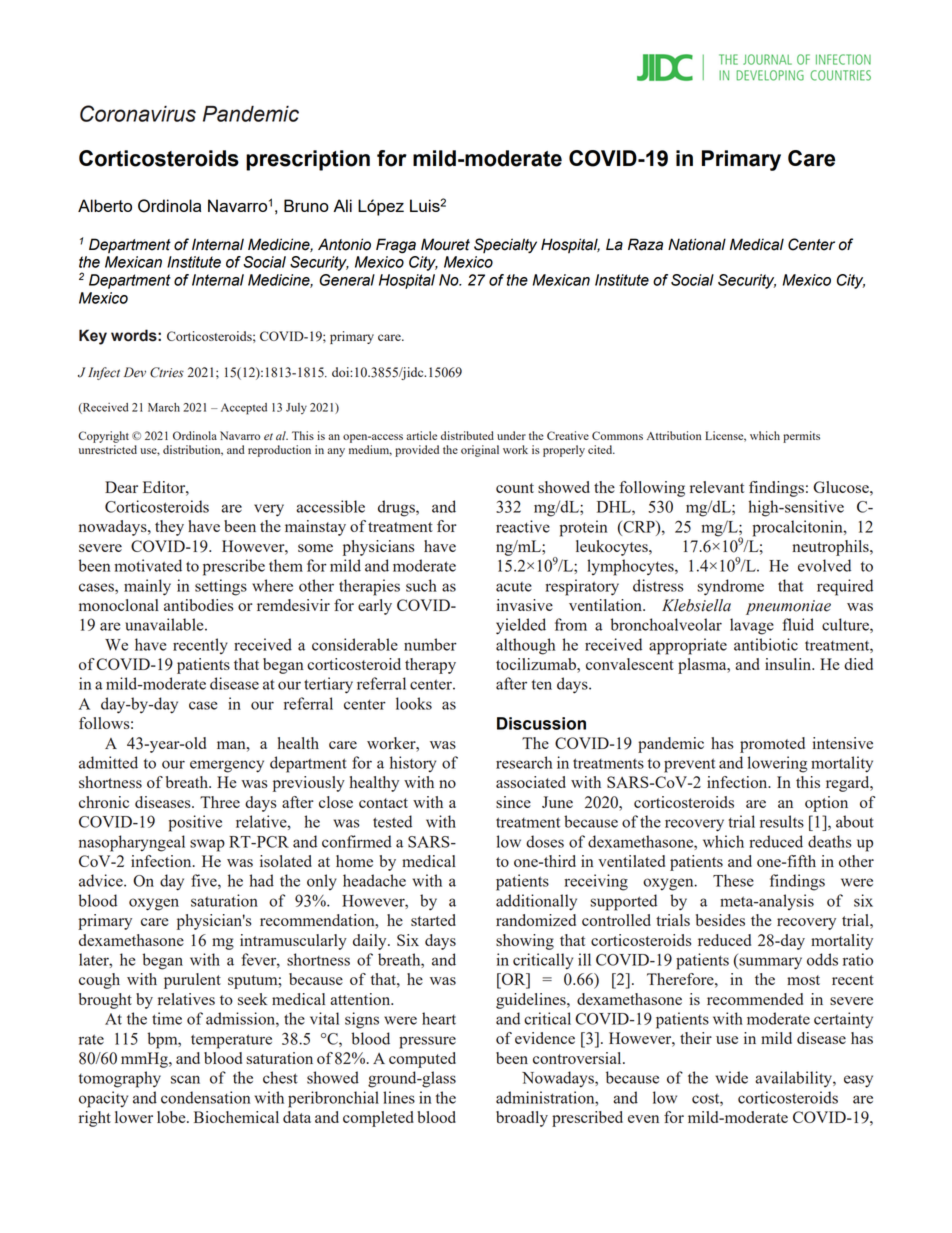 Image resolution: width=952 pixels, height=1233 pixels. What do you see at coordinates (752, 626) in the screenshot?
I see `lavage` at bounding box center [752, 626].
